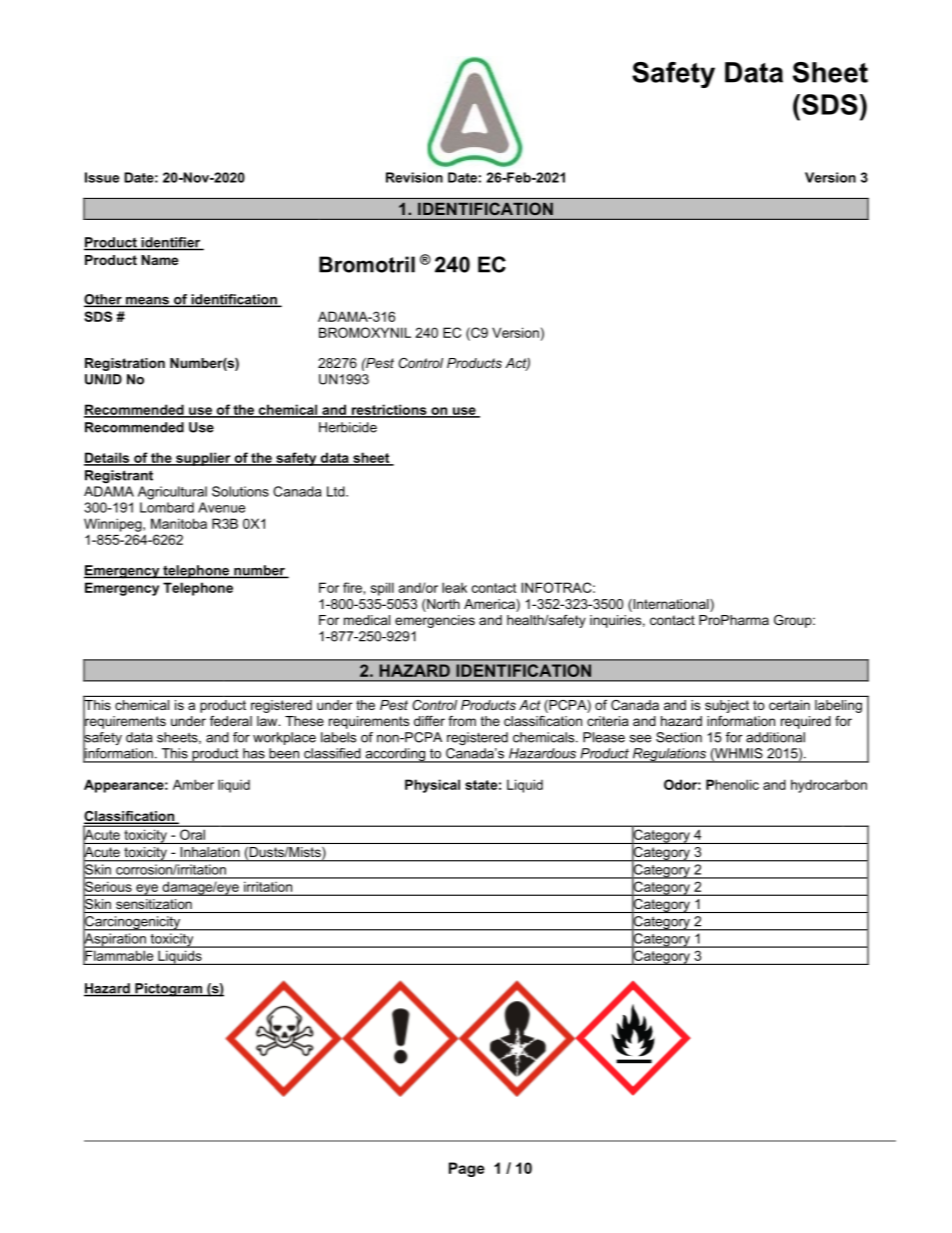 The width and height of the screenshot is (952, 1233). I want to click on certain, so click(789, 705).
